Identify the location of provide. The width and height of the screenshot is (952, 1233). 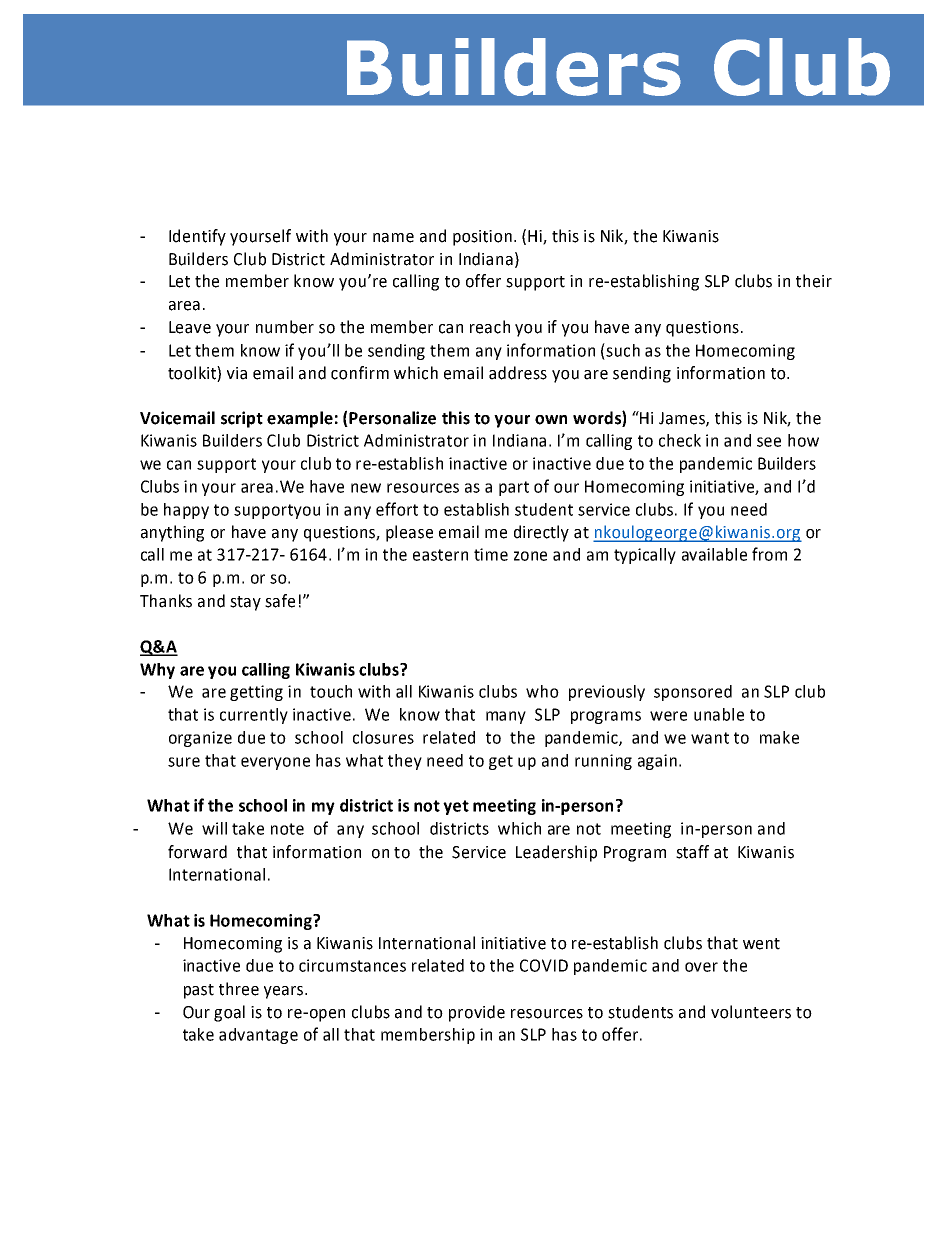
(477, 1013).
